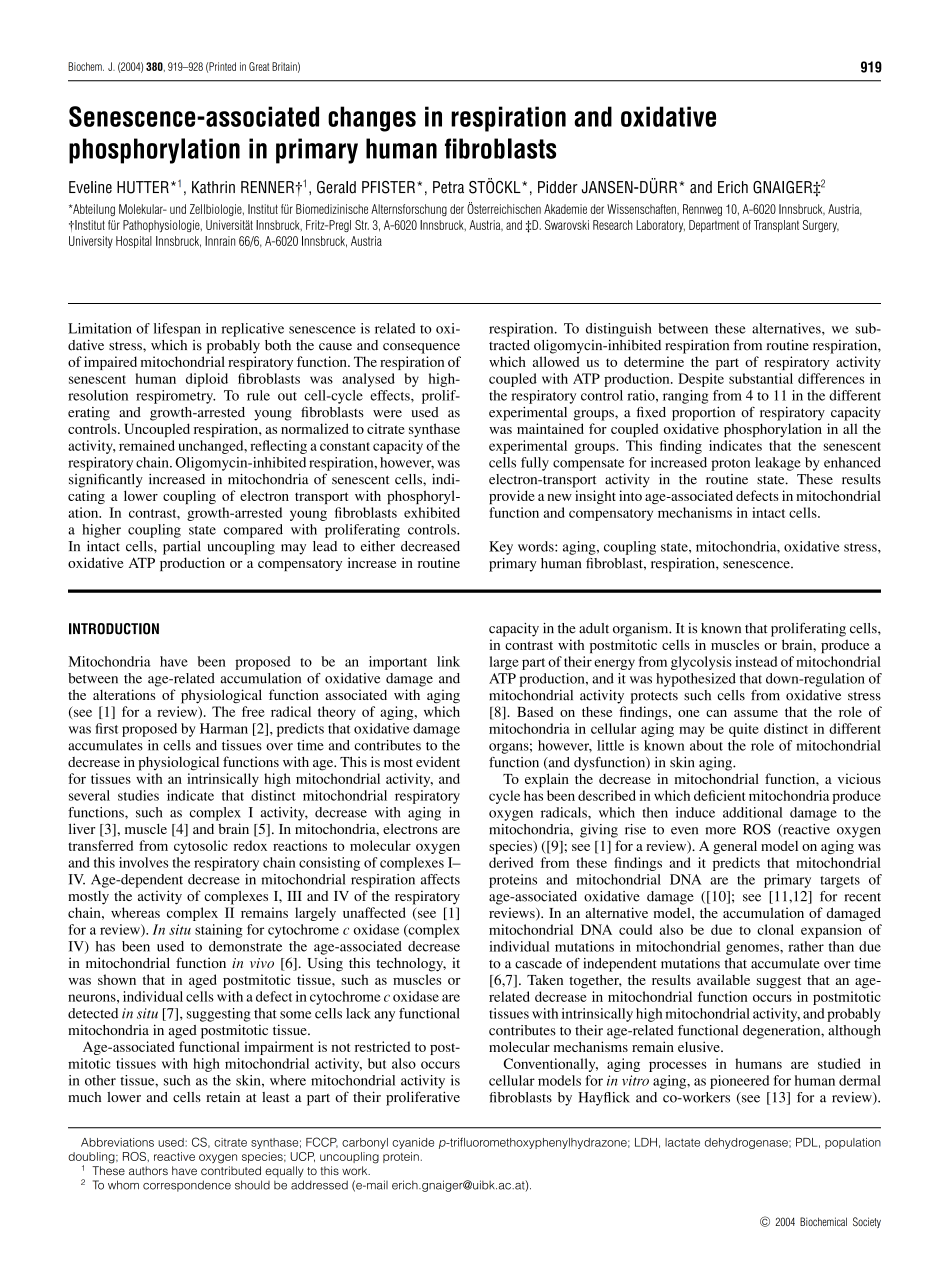 The image size is (952, 1262). What do you see at coordinates (752, 812) in the screenshot?
I see `additional` at bounding box center [752, 812].
